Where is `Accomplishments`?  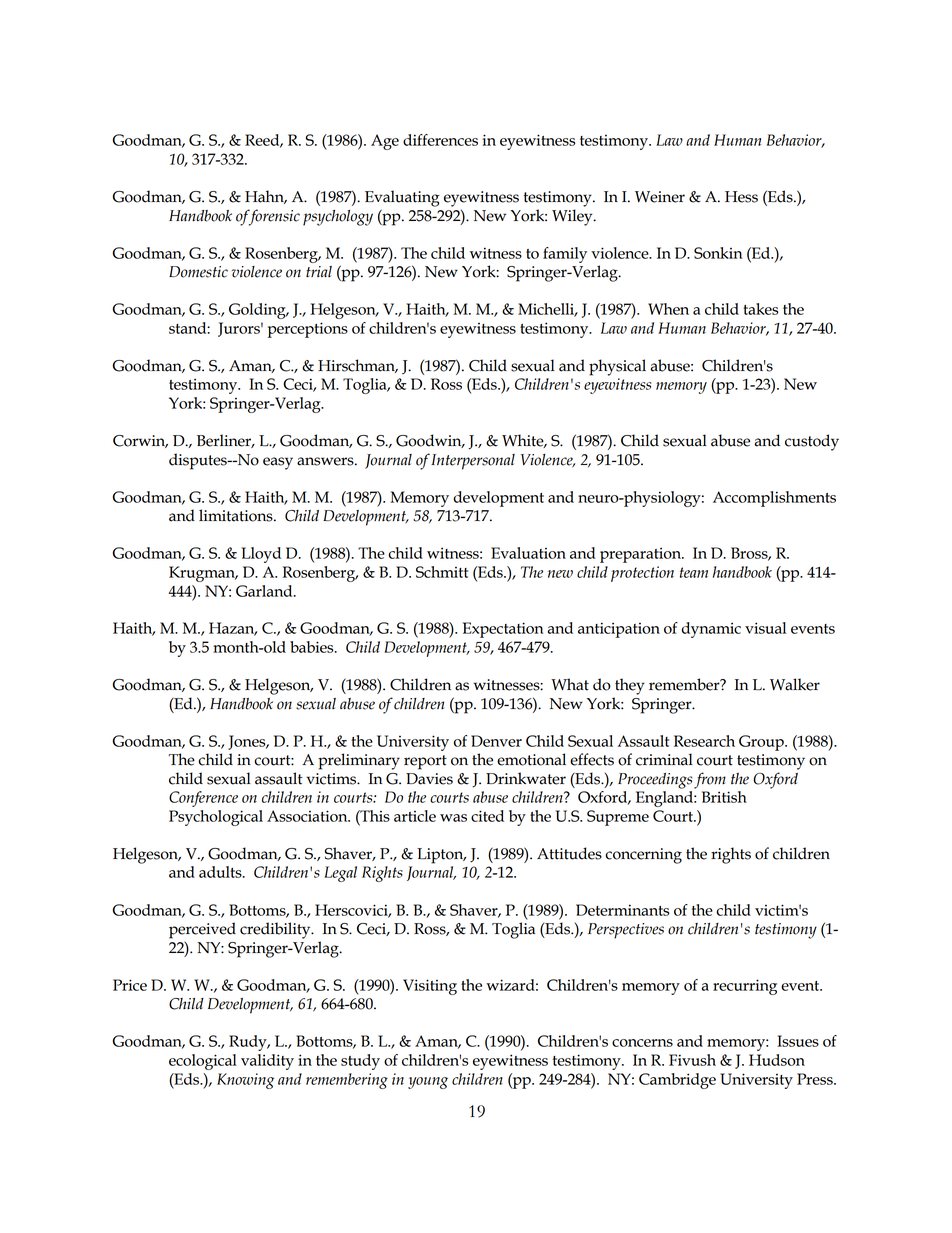 Accomplishments is located at coordinates (774, 499).
